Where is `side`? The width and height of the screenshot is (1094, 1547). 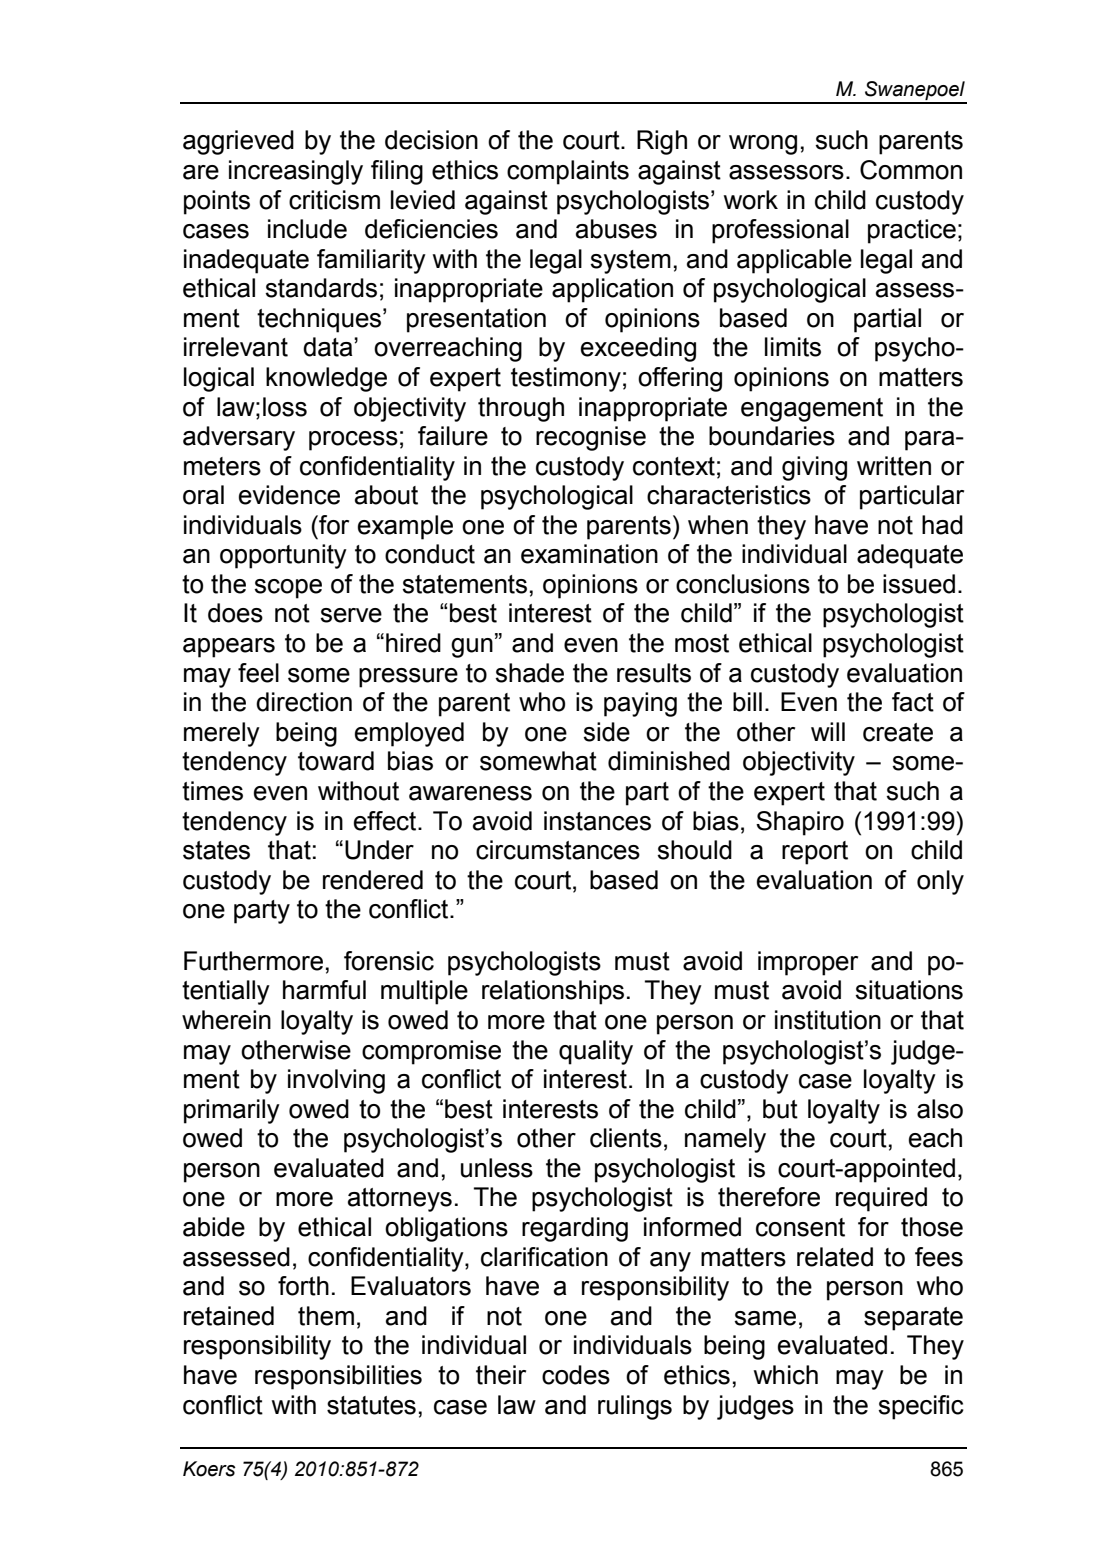 side is located at coordinates (606, 732).
